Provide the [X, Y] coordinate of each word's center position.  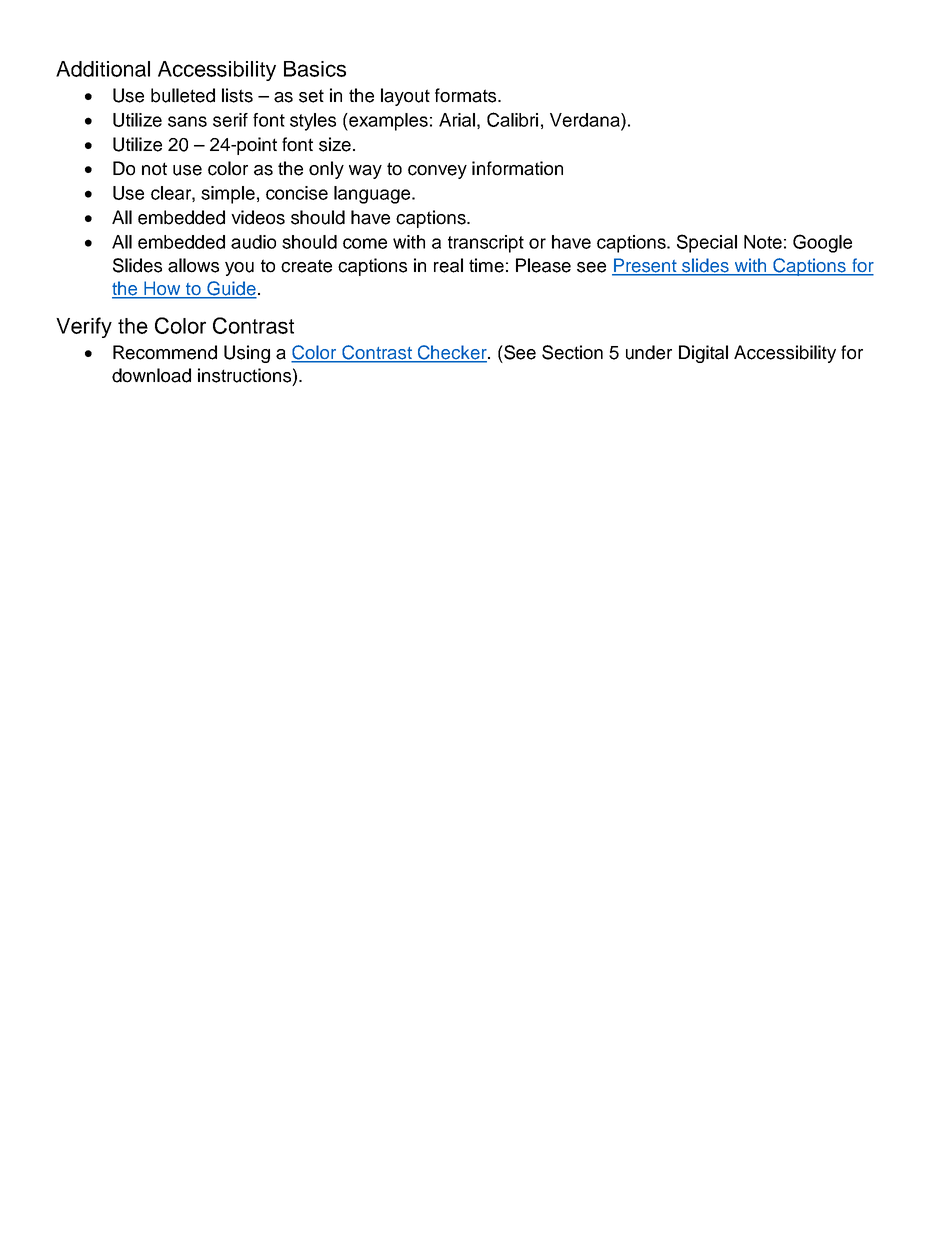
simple [228, 195]
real [448, 265]
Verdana [586, 120]
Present [645, 266]
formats [467, 95]
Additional [103, 69]
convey [437, 172]
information [517, 168]
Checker [452, 353]
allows [193, 265]
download [151, 375]
